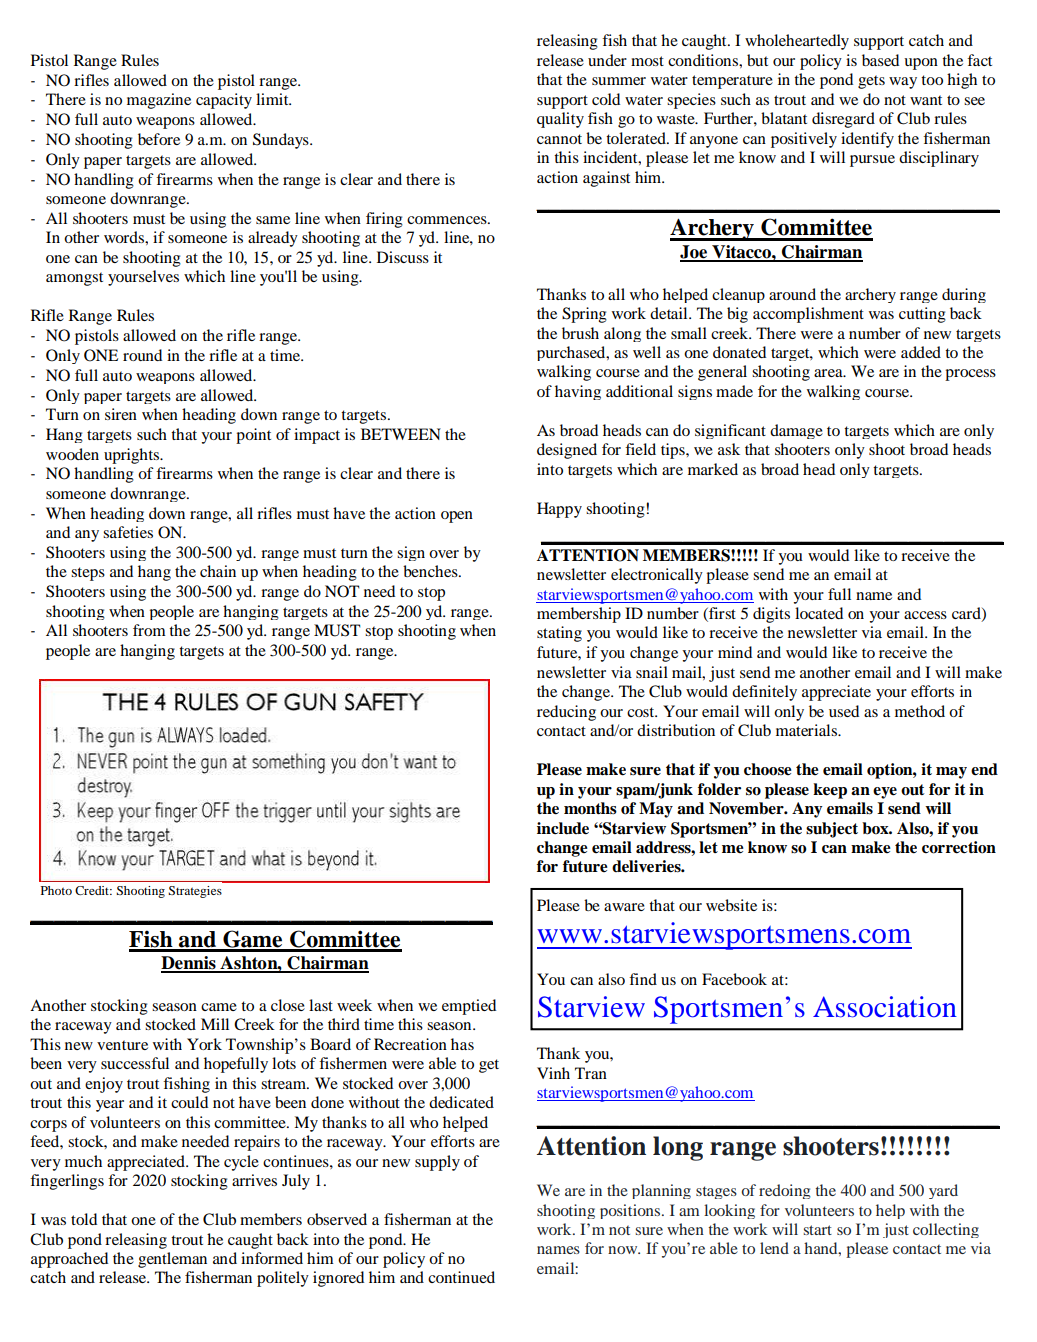  What do you see at coordinates (133, 456) in the screenshot?
I see `uprights` at bounding box center [133, 456].
